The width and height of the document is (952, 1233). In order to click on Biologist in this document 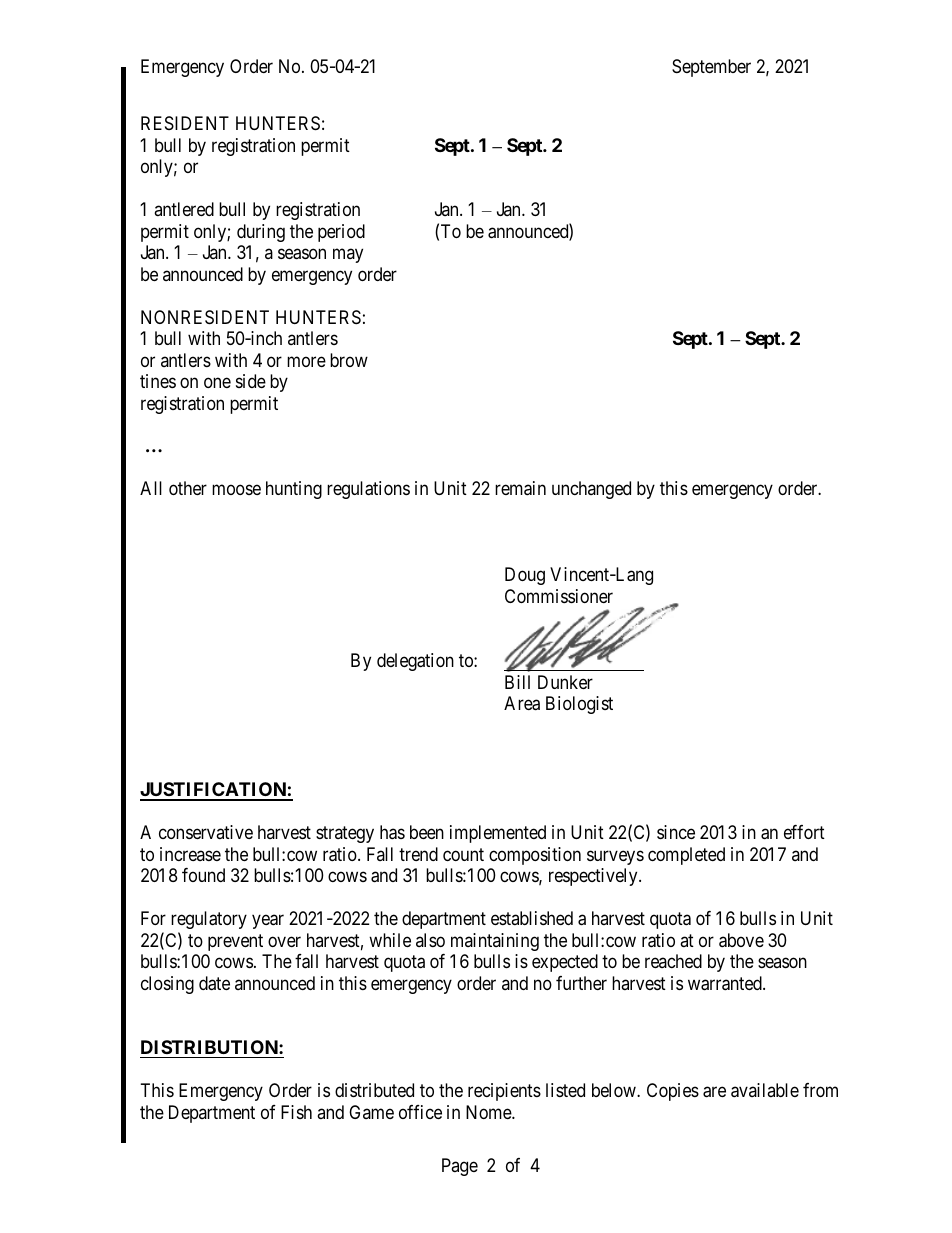, I will do `click(579, 705)`.
